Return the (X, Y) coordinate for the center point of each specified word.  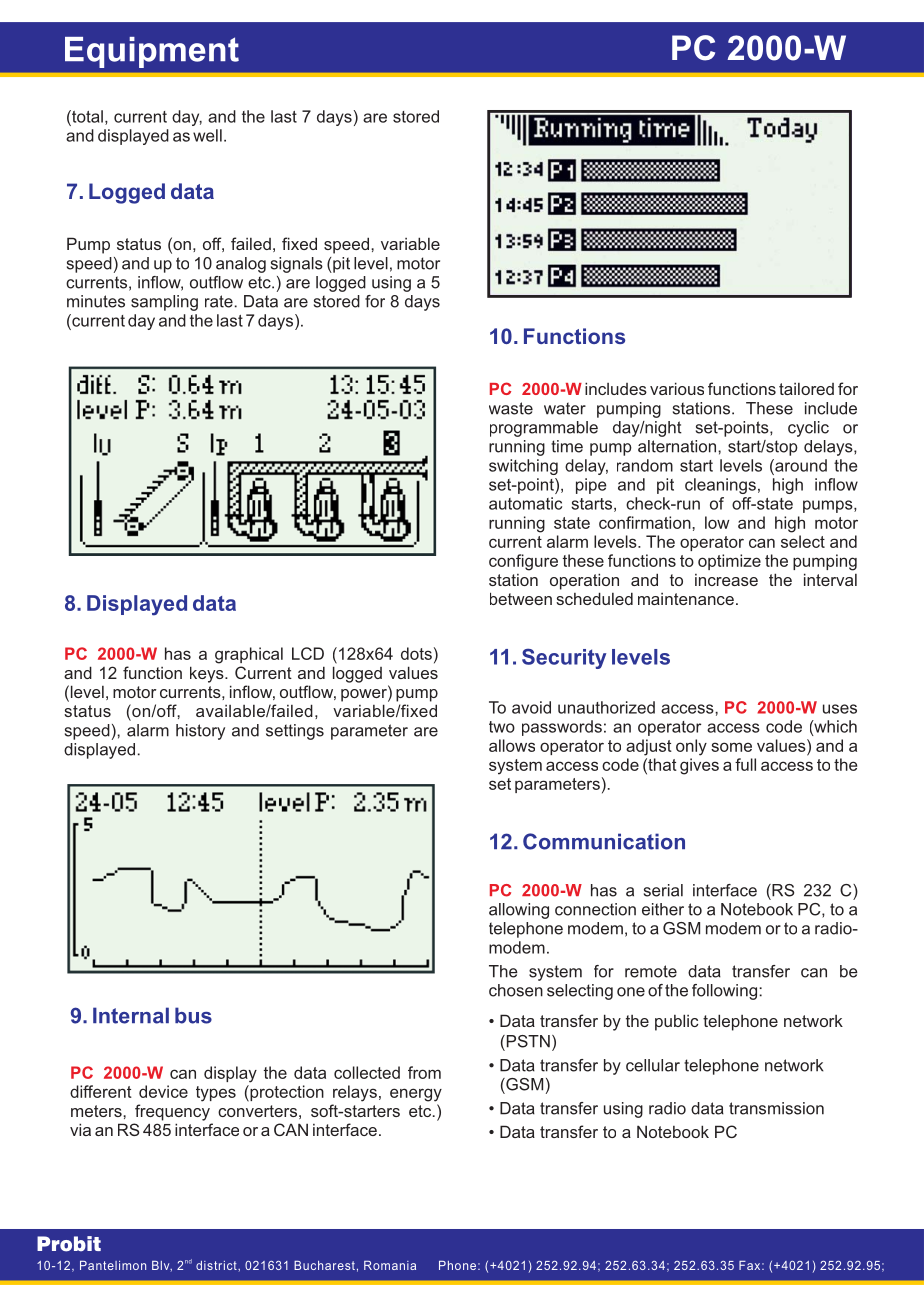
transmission (776, 1108)
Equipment (152, 52)
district (217, 1265)
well (207, 135)
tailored (806, 389)
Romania (390, 1265)
